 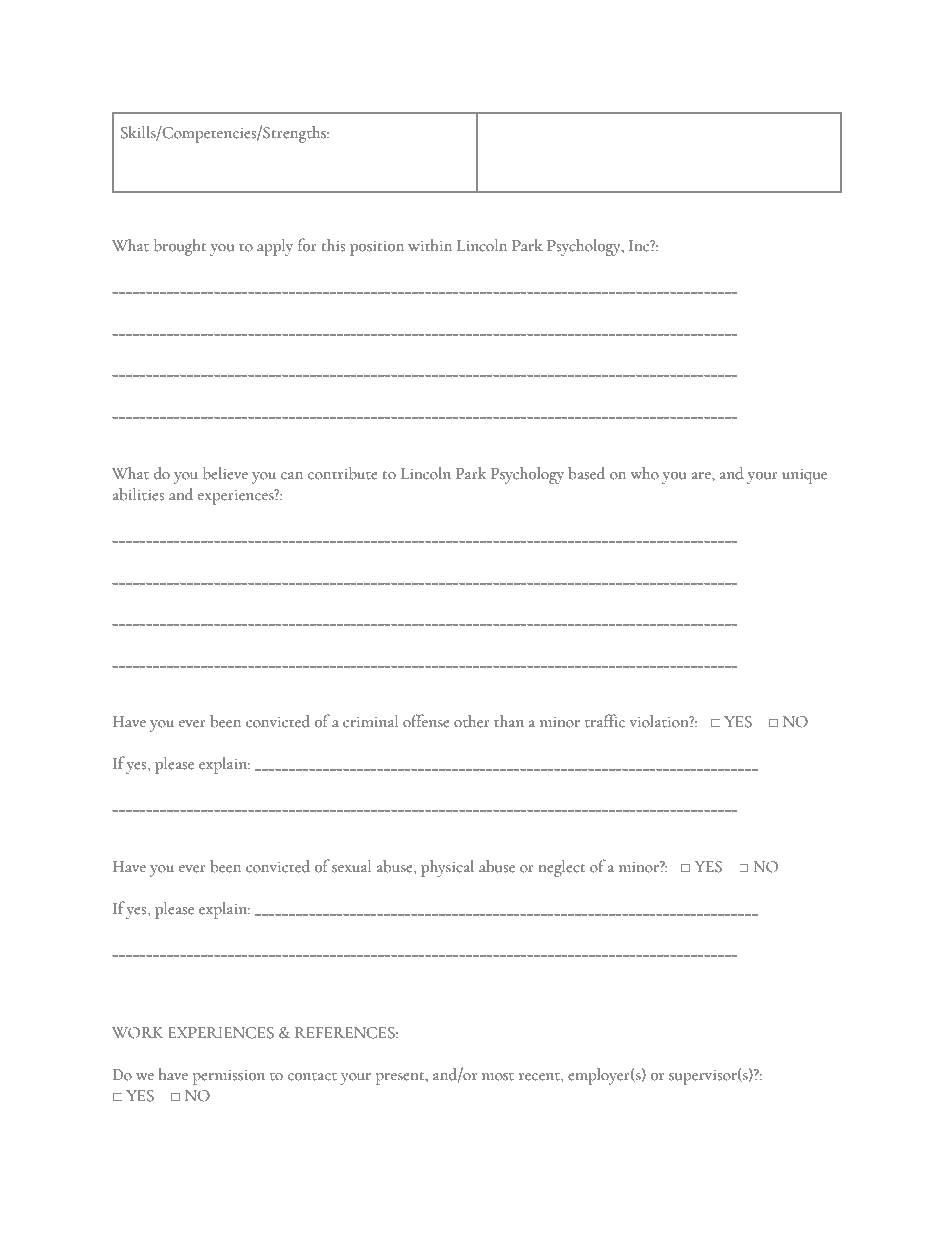 What do you see at coordinates (229, 1077) in the image?
I see `permission` at bounding box center [229, 1077].
